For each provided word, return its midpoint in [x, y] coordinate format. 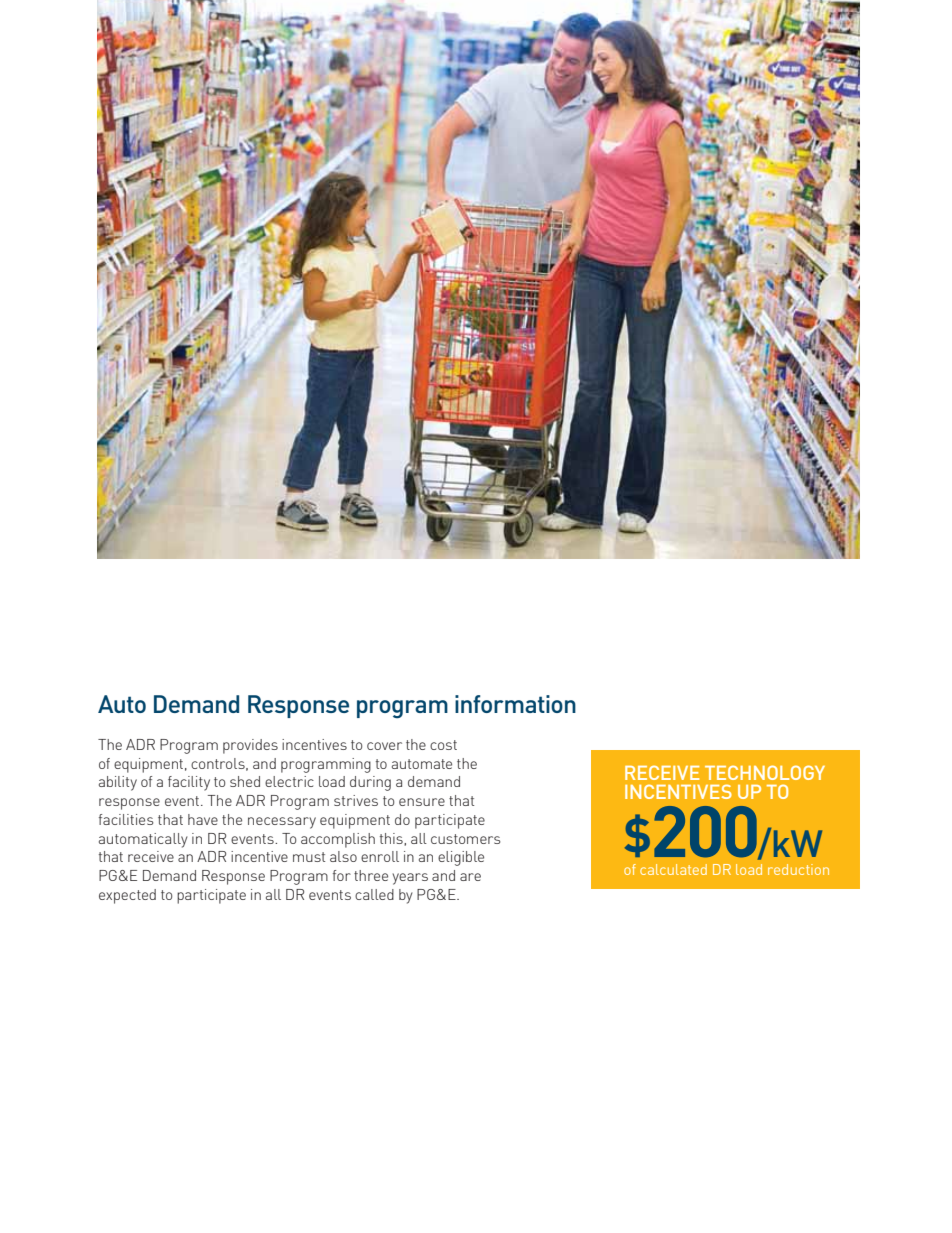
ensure [422, 802]
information [515, 704]
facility [189, 783]
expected [127, 896]
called [374, 894]
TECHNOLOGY [765, 772]
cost [443, 745]
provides [250, 746]
